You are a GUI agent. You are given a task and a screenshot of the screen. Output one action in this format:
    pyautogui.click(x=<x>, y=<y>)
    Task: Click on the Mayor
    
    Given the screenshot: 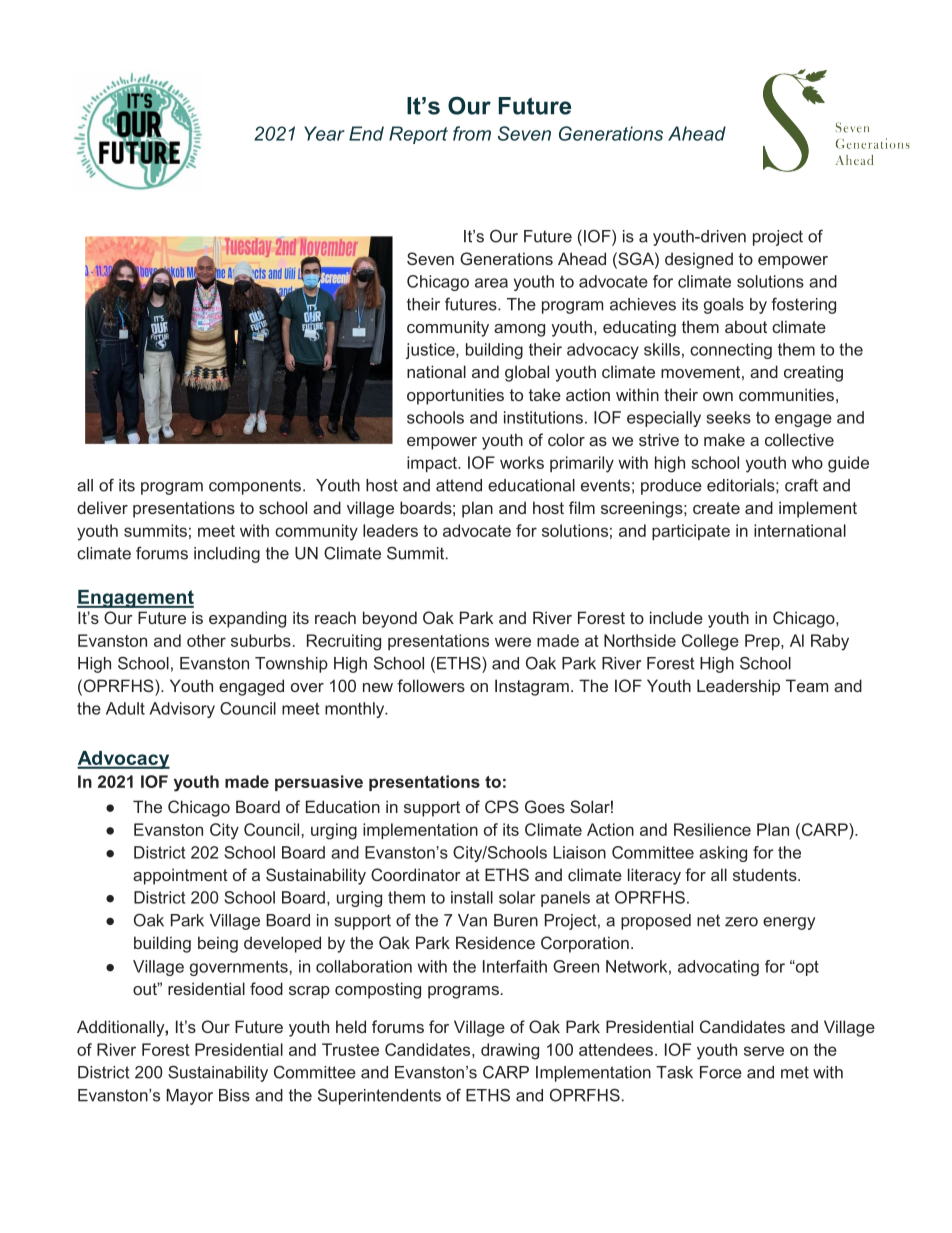 What is the action you would take?
    pyautogui.click(x=189, y=1097)
